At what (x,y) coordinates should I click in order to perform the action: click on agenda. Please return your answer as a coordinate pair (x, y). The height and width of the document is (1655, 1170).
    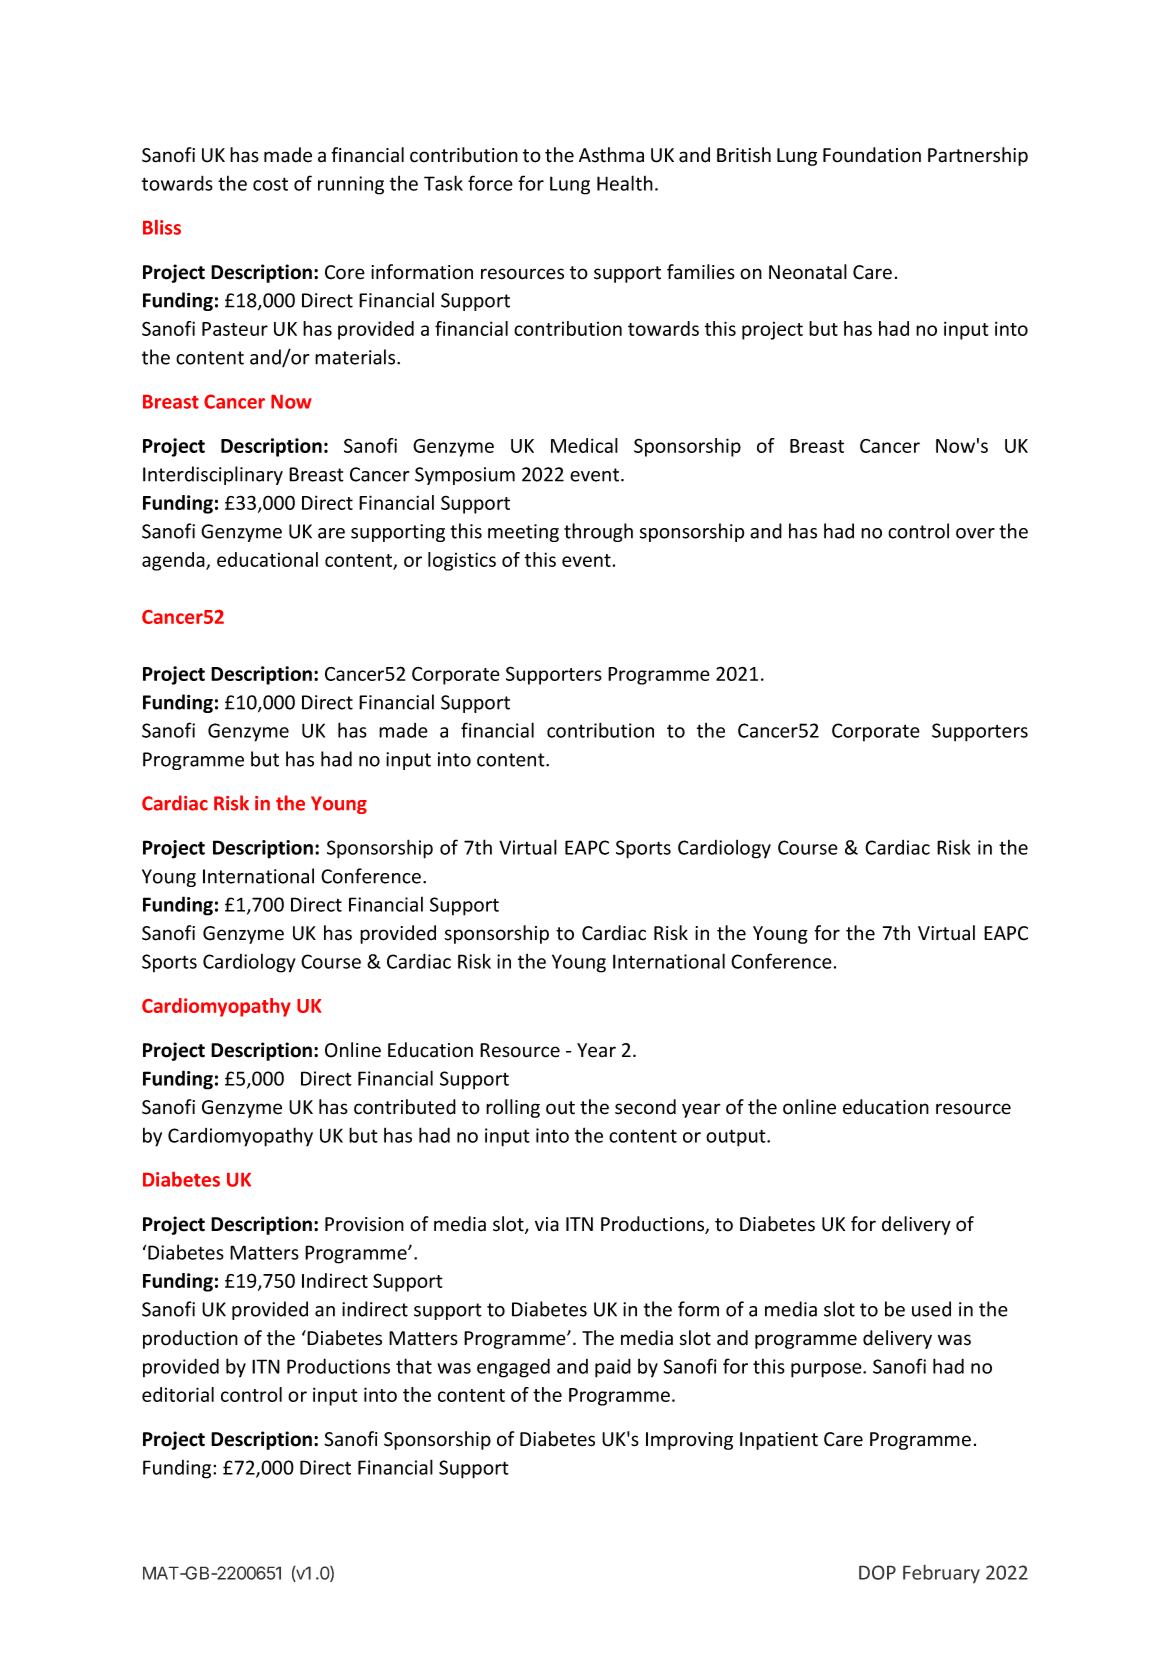
    Looking at the image, I should click on (174, 561).
